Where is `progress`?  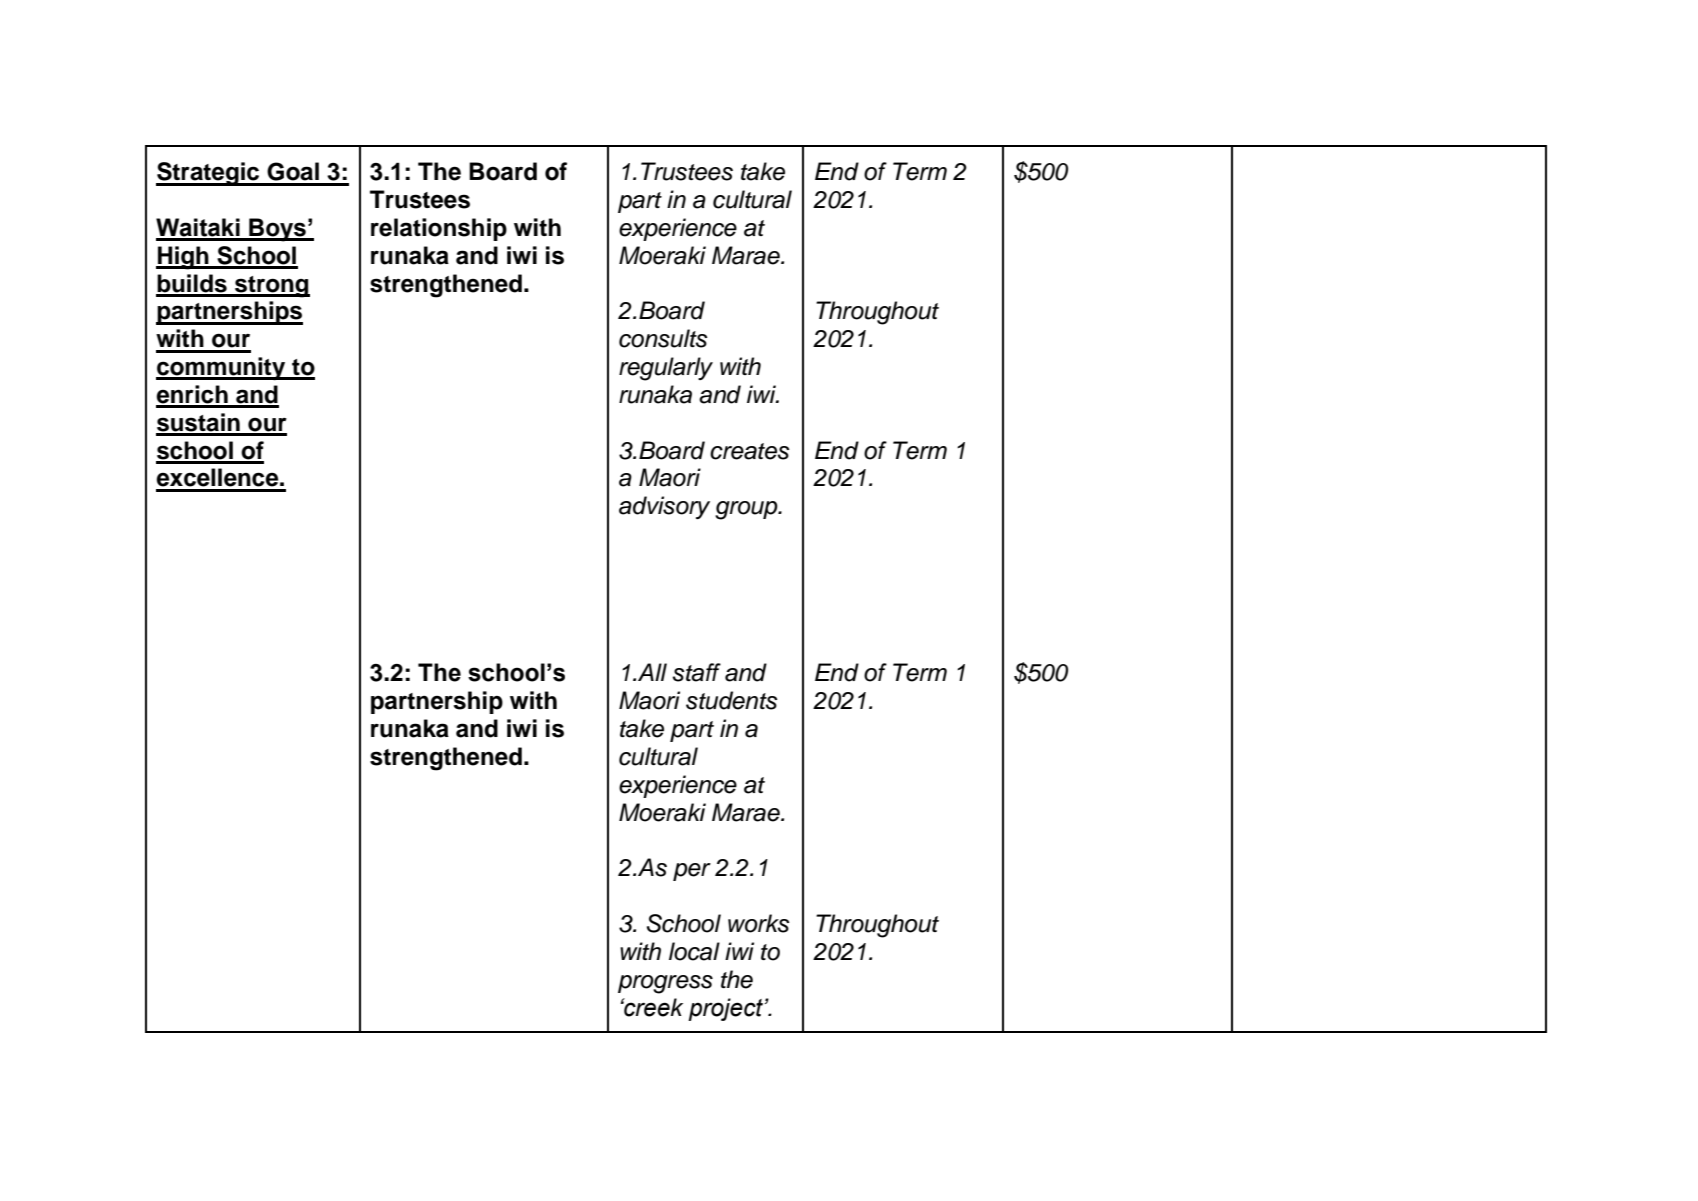 progress is located at coordinates (665, 984).
